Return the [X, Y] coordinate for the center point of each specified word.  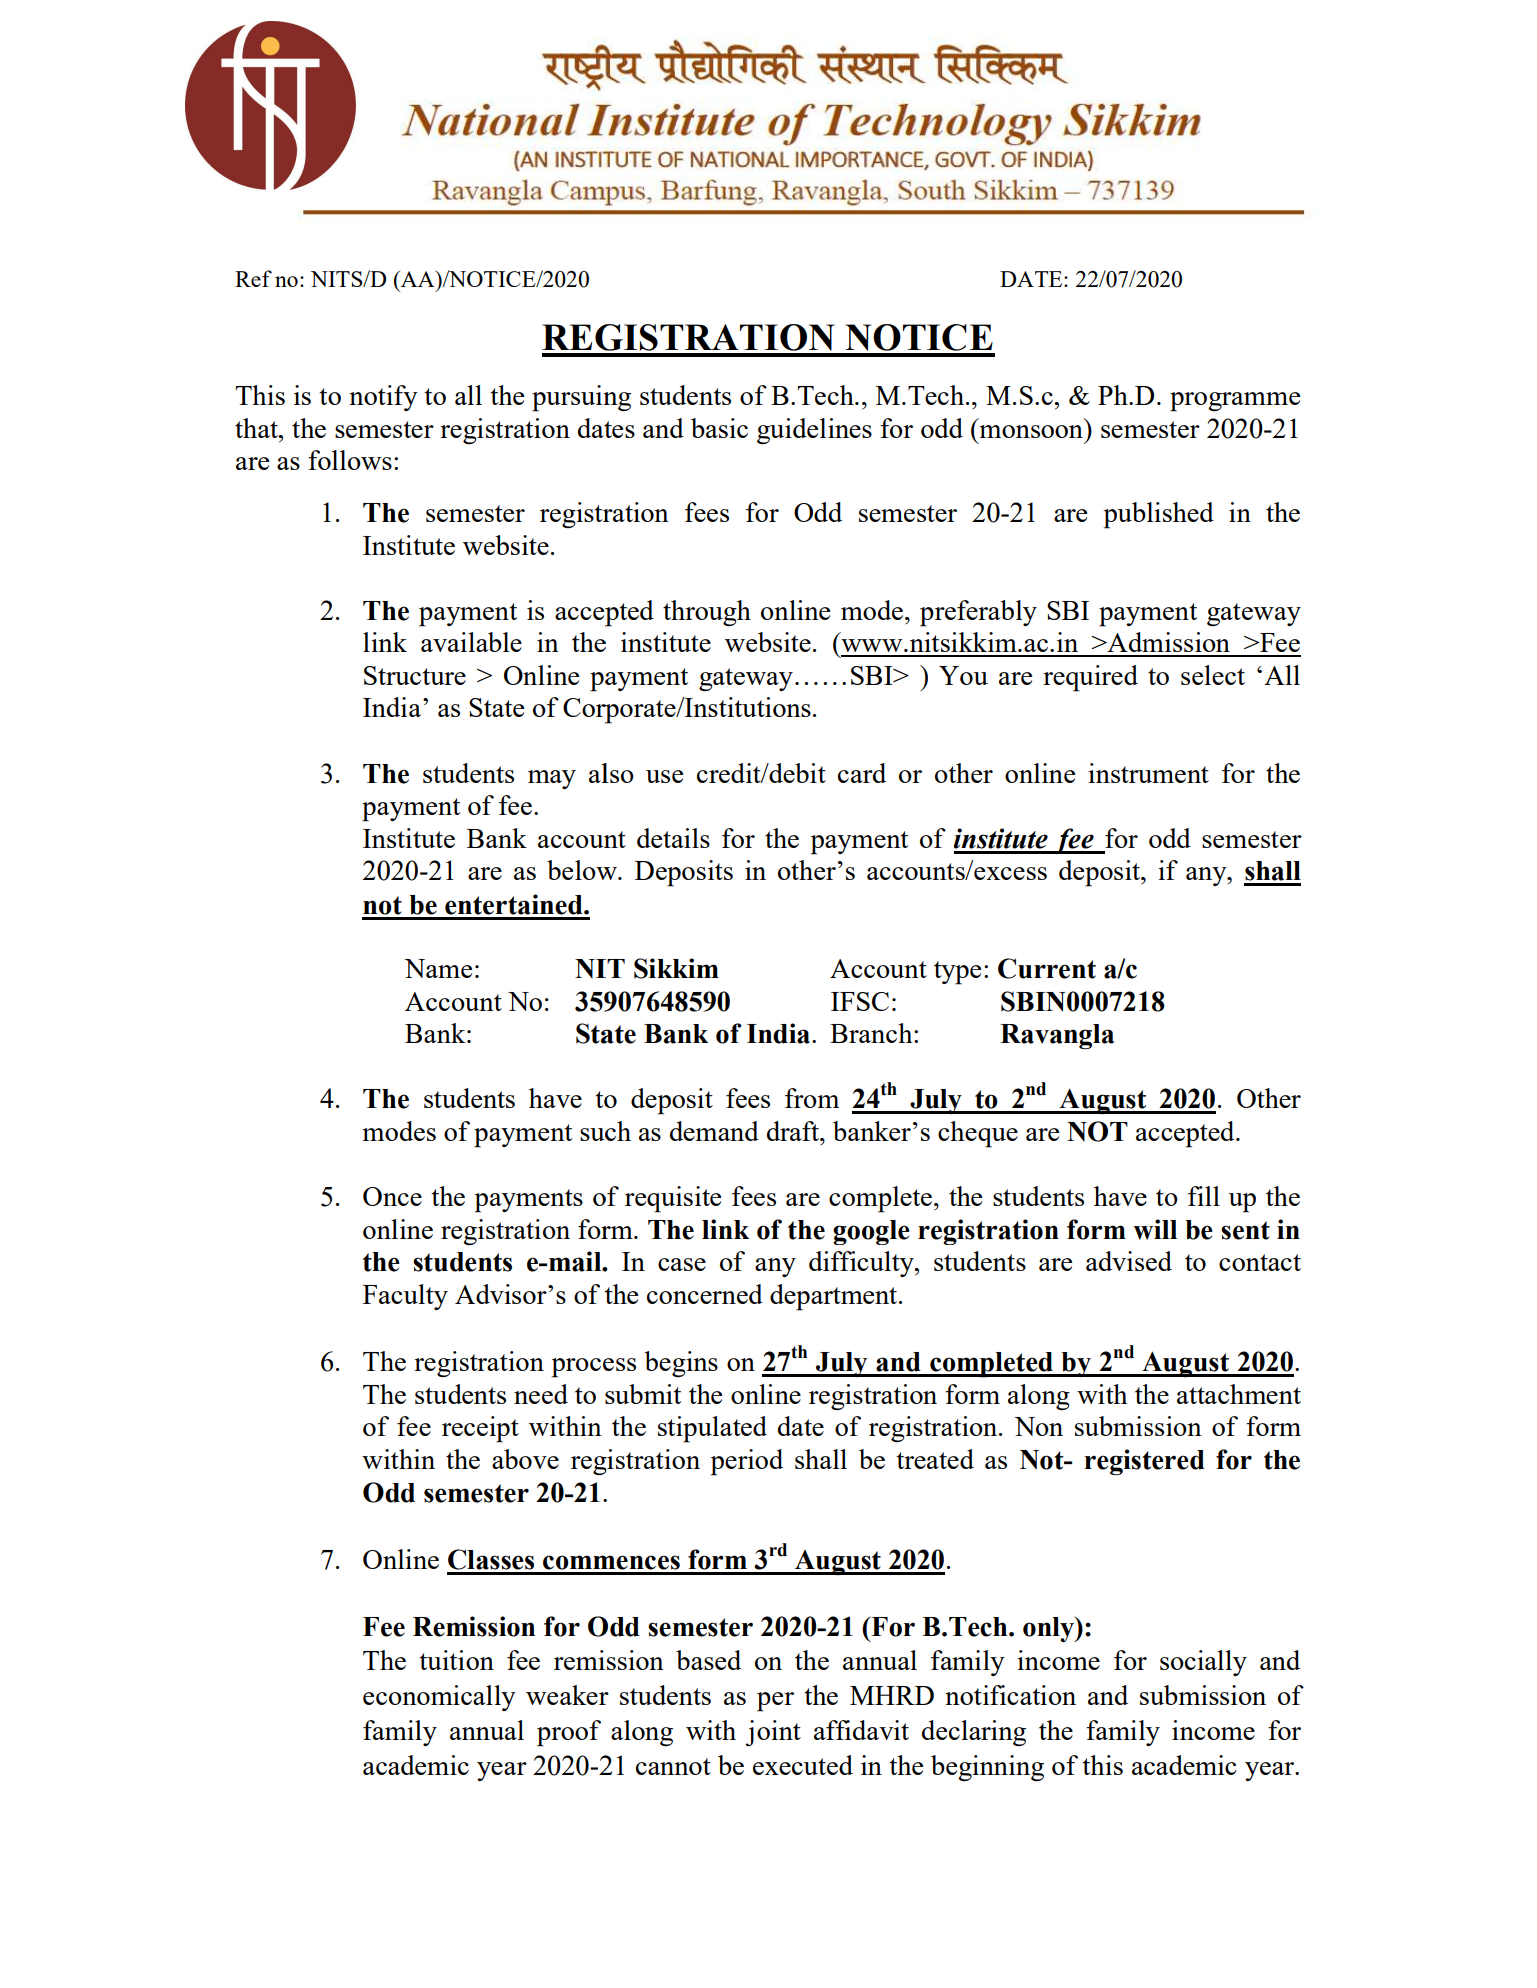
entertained [515, 904]
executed [803, 1765]
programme [1235, 402]
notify [383, 398]
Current [1047, 968]
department [835, 1297]
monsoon [1031, 431]
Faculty [405, 1297]
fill [1204, 1196]
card [862, 773]
